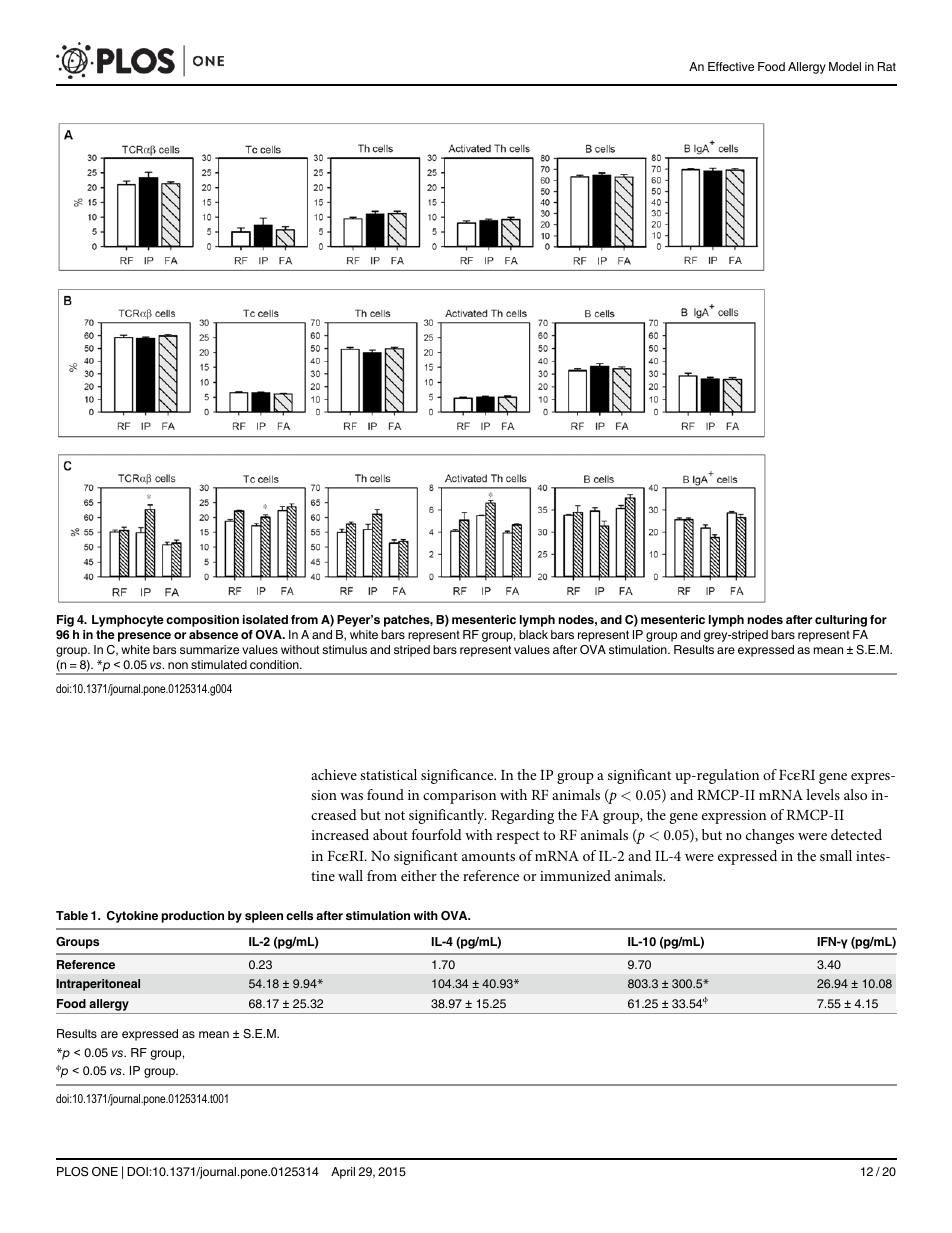  I want to click on culturing, so click(841, 621).
